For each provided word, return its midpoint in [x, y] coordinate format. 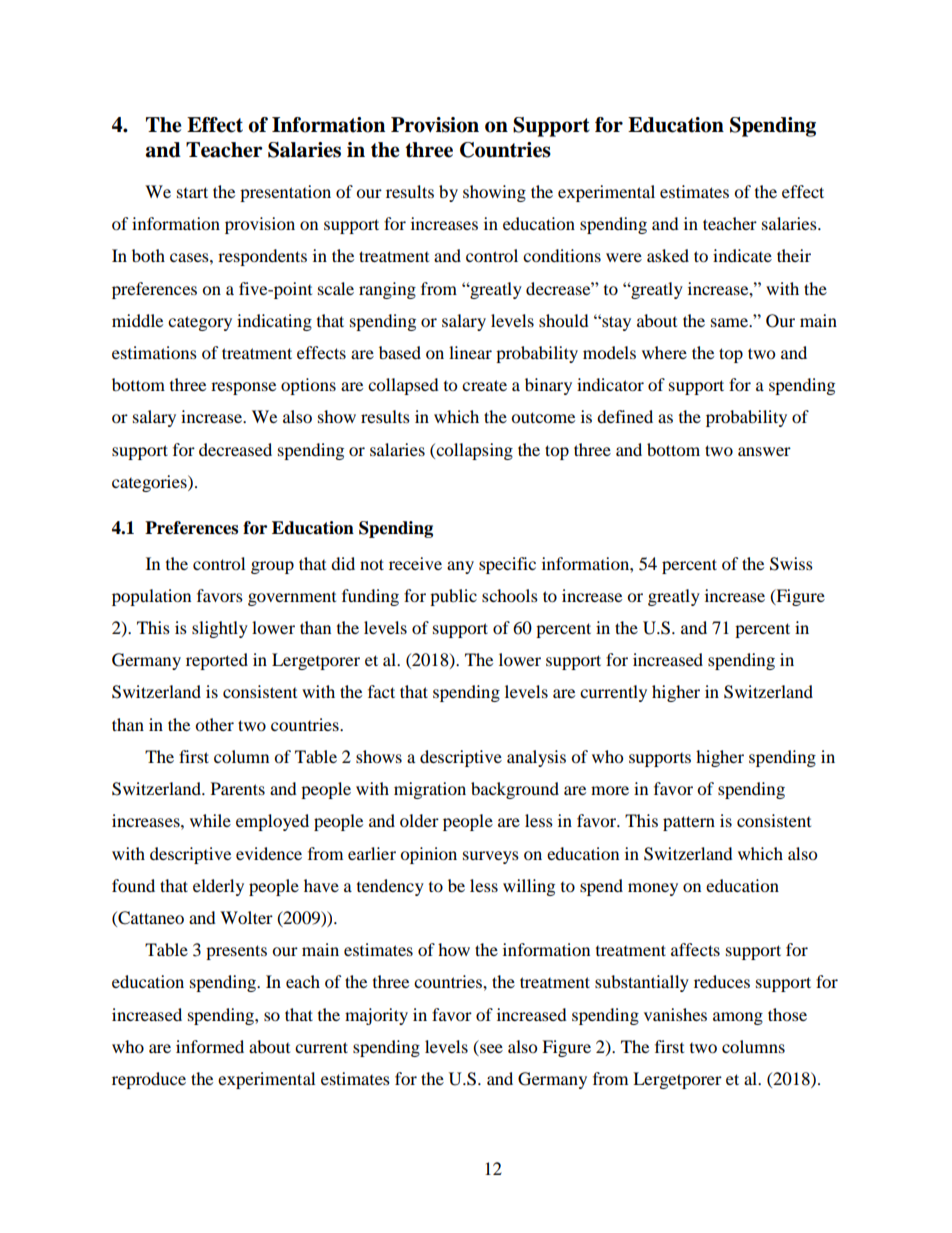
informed [210, 1046]
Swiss [791, 564]
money [653, 889]
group [272, 567]
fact [381, 691]
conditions [562, 255]
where [664, 352]
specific [507, 565]
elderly [218, 887]
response [243, 388]
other [214, 724]
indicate [742, 255]
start [192, 192]
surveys [491, 857]
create [484, 385]
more [610, 790]
